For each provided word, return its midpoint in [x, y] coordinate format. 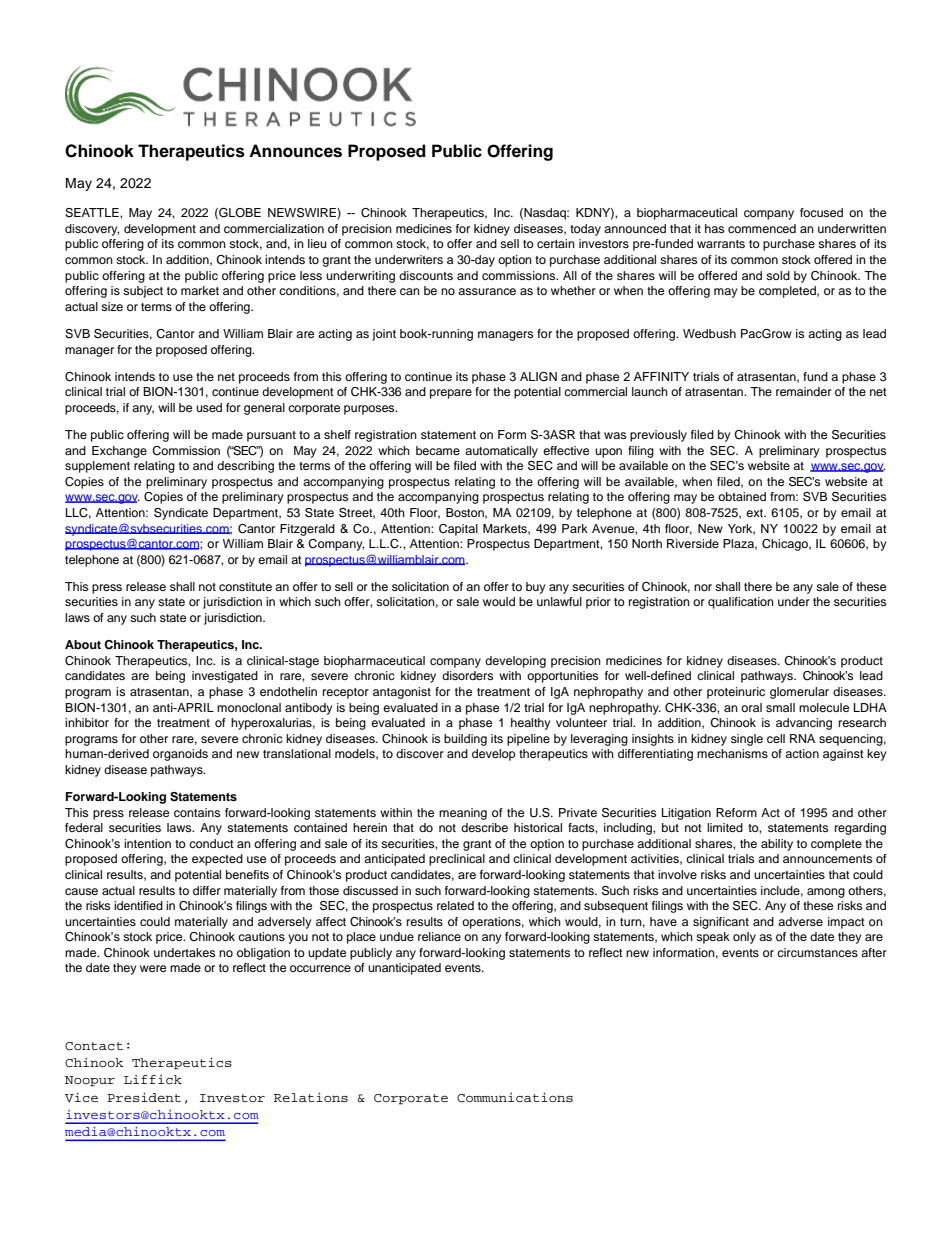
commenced [762, 228]
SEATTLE [93, 213]
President [144, 1097]
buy [536, 588]
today [585, 230]
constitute [245, 586]
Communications [515, 1098]
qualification [741, 603]
